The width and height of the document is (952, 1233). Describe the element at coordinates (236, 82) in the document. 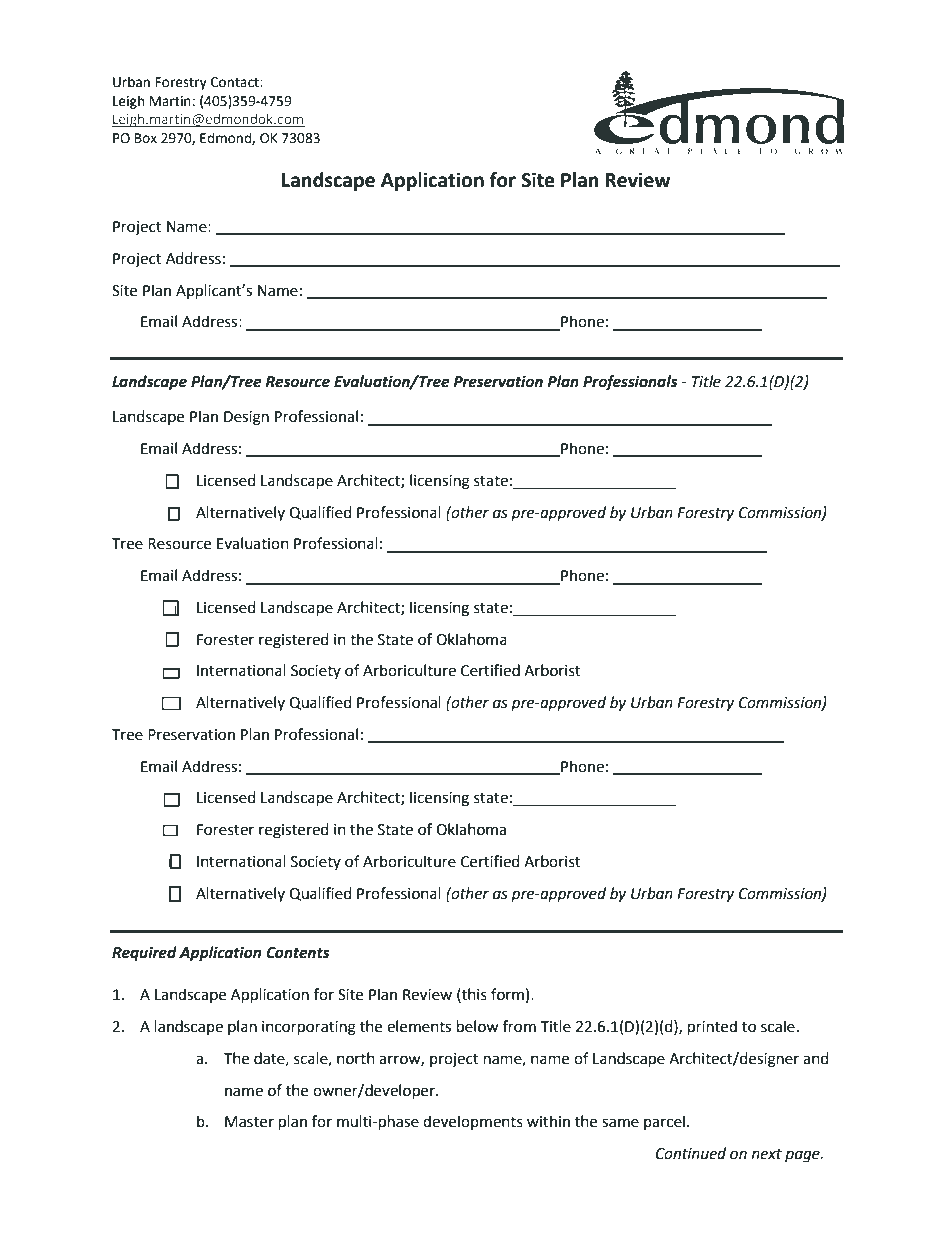

I see `Contact` at that location.
